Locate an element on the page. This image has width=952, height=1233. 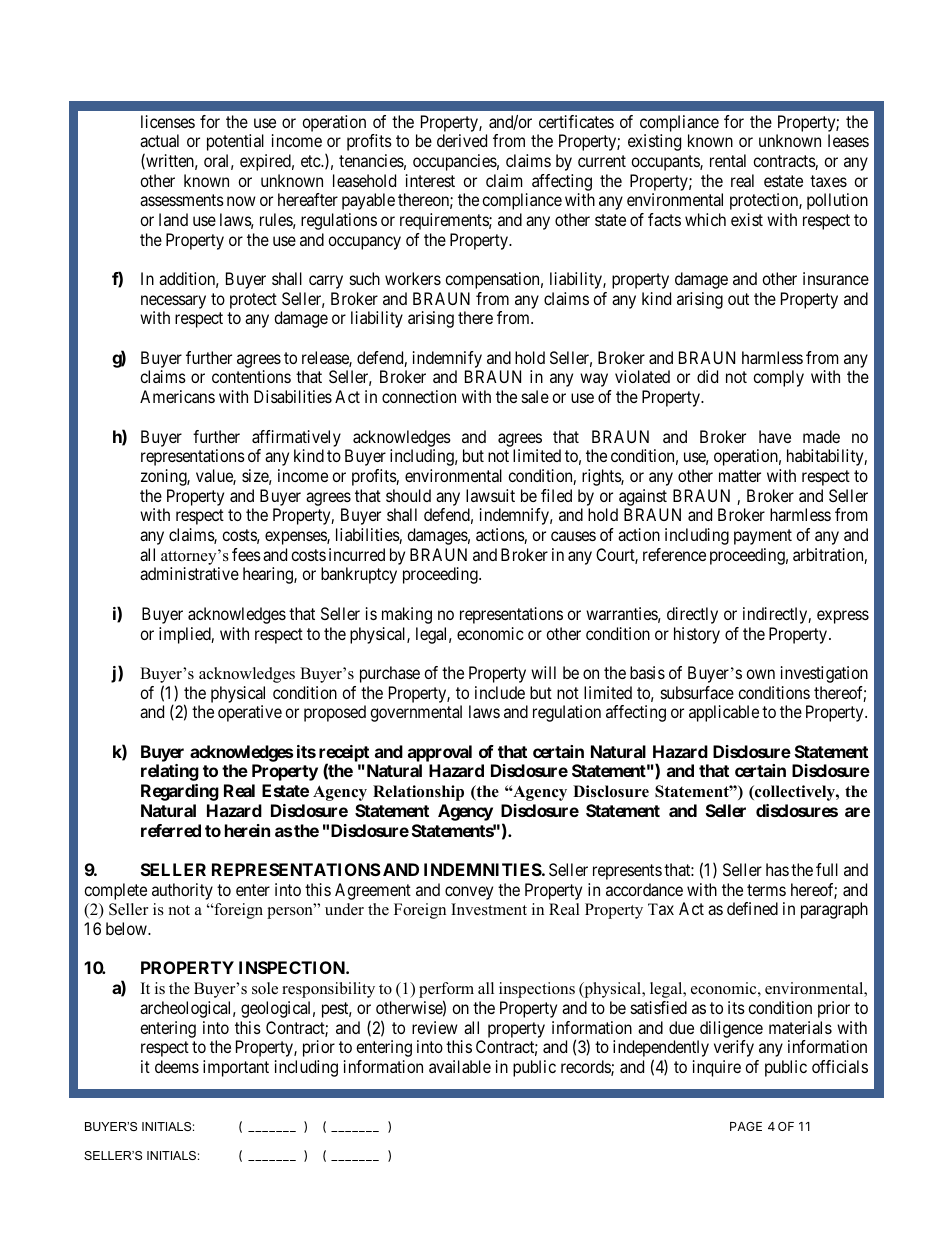
potential is located at coordinates (235, 142).
